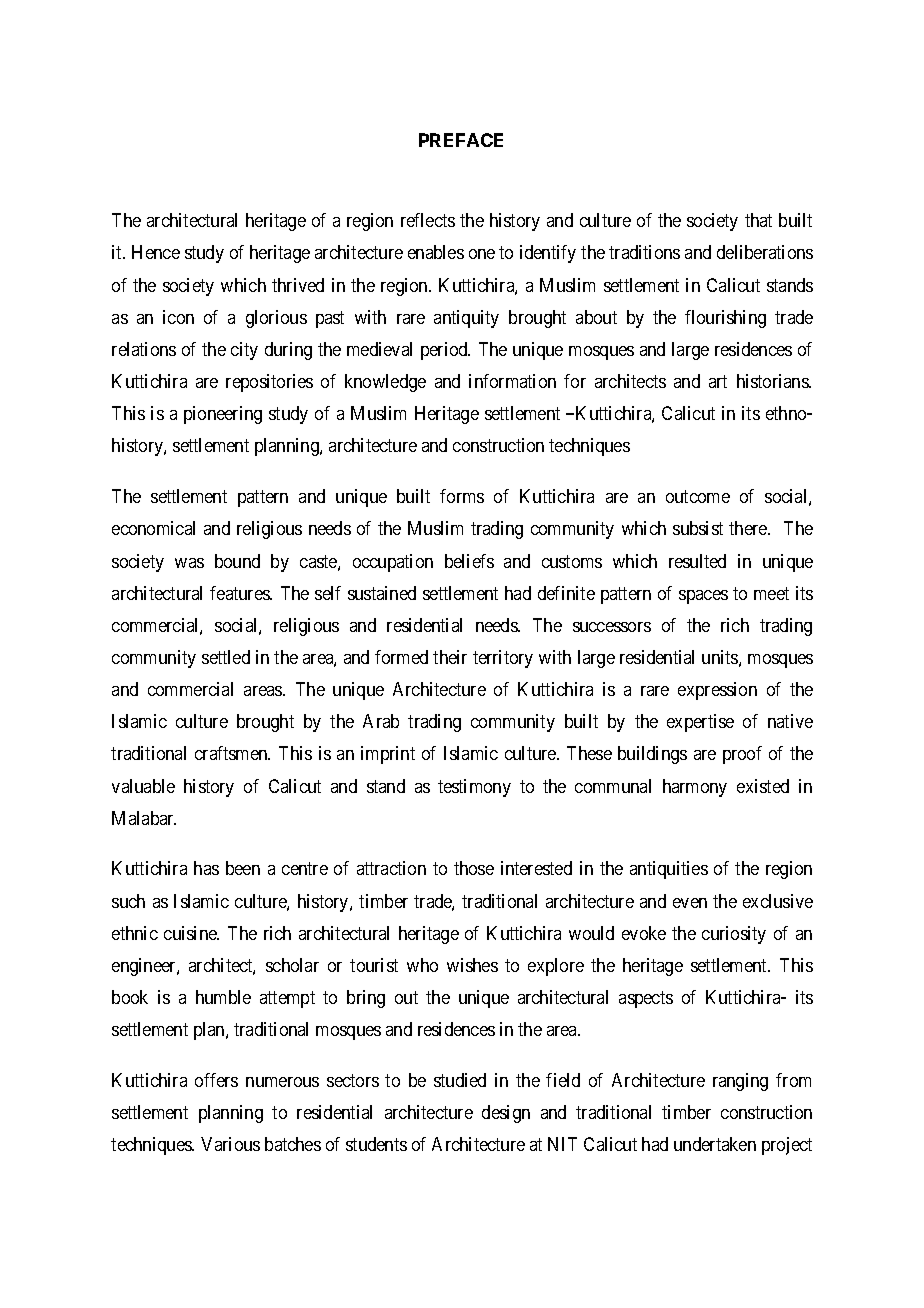  I want to click on Various, so click(230, 1144).
